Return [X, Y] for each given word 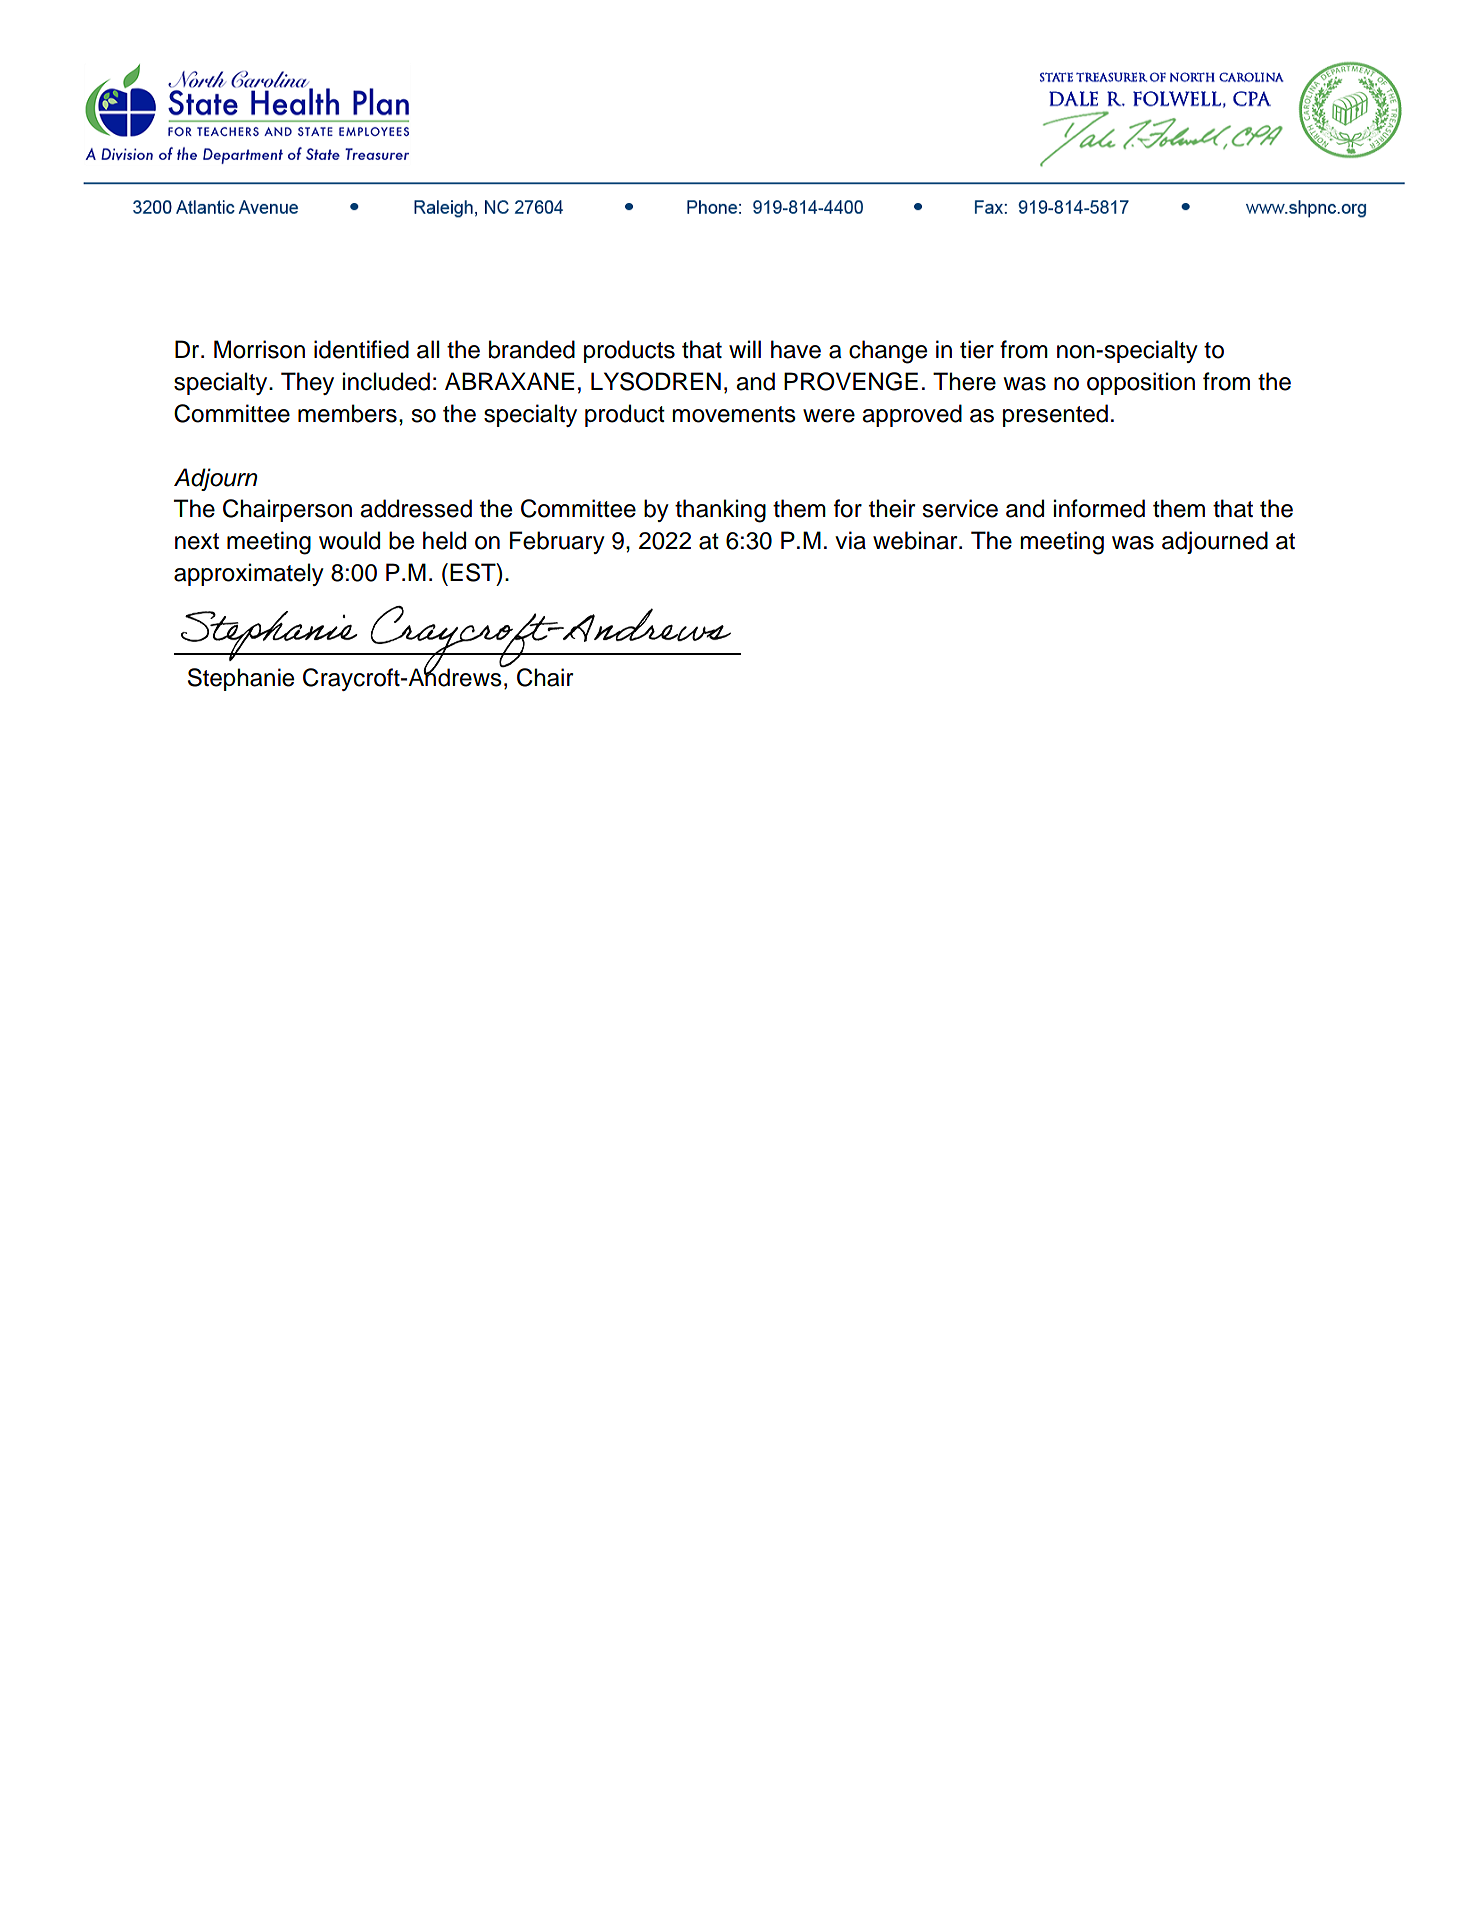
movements [734, 414]
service [960, 508]
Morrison [259, 349]
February [557, 542]
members [347, 413]
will [745, 349]
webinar [916, 540]
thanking [720, 511]
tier [977, 349]
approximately [249, 574]
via [850, 540]
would [349, 540]
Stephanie [241, 679]
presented [1055, 415]
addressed [416, 508]
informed [1099, 508]
